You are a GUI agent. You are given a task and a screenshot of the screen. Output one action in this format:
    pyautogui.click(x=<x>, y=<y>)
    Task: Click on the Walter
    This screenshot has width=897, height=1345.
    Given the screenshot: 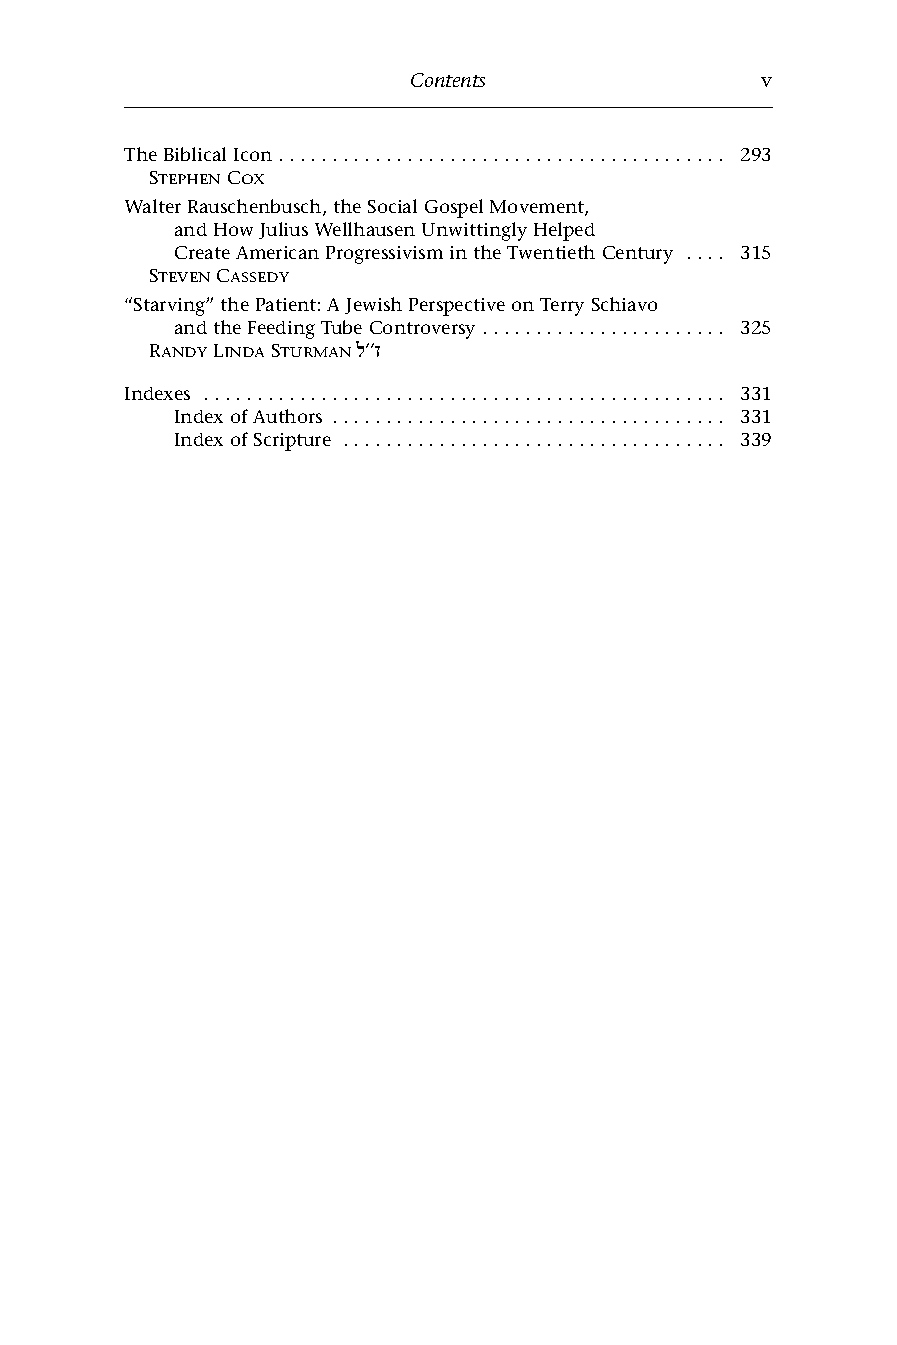 What is the action you would take?
    pyautogui.click(x=153, y=206)
